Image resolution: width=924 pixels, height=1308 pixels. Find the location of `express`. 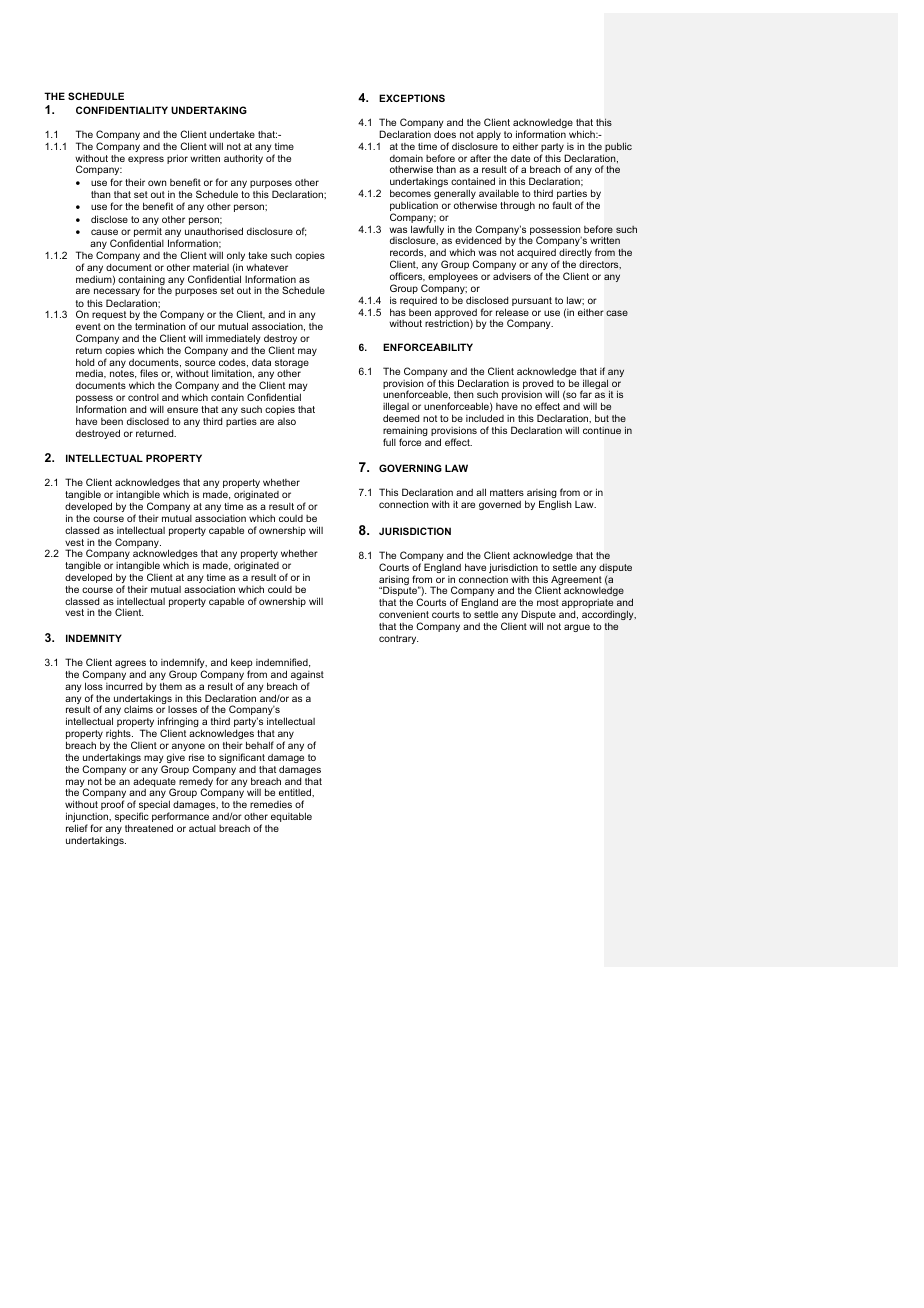

express is located at coordinates (146, 160).
